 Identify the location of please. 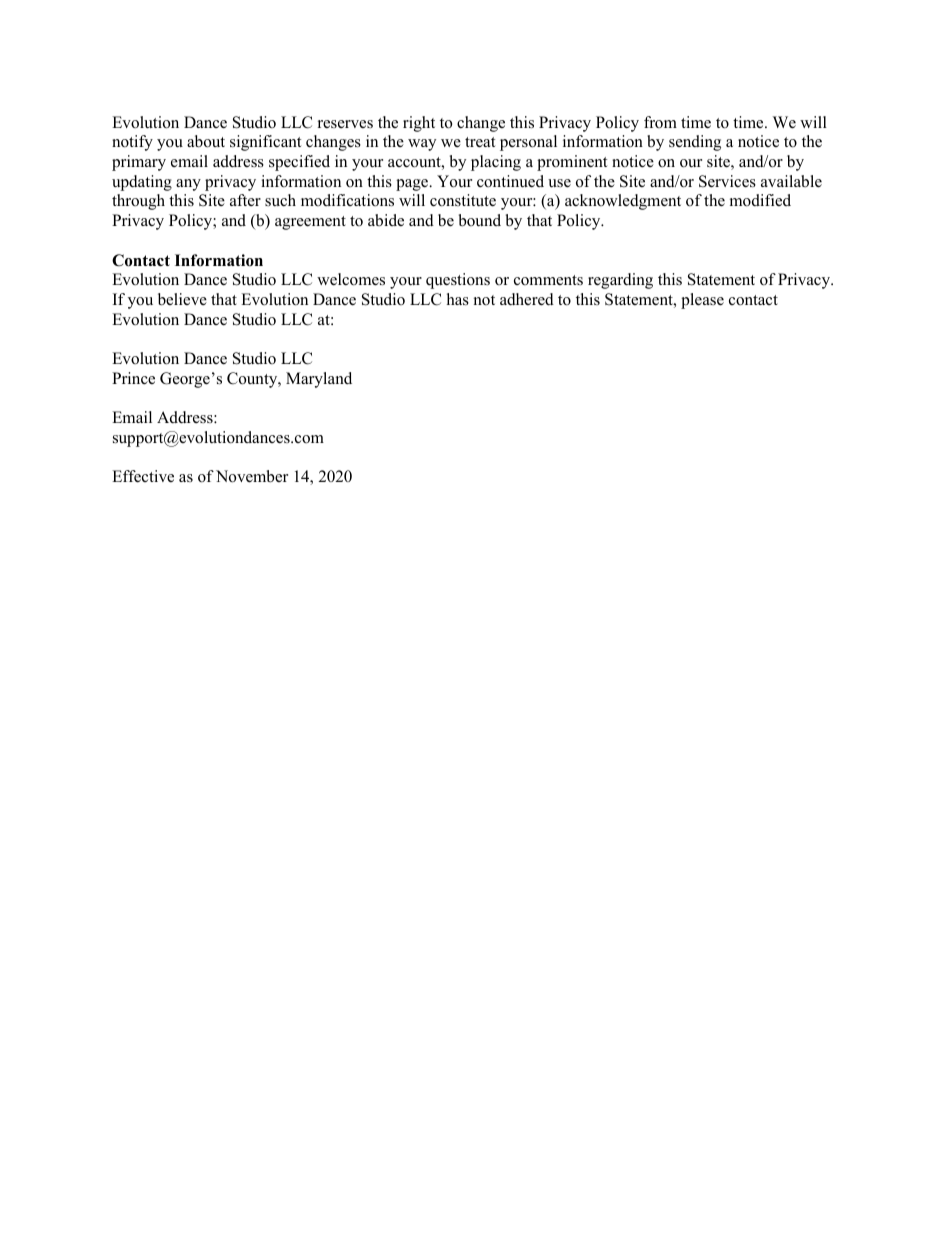
(702, 301).
